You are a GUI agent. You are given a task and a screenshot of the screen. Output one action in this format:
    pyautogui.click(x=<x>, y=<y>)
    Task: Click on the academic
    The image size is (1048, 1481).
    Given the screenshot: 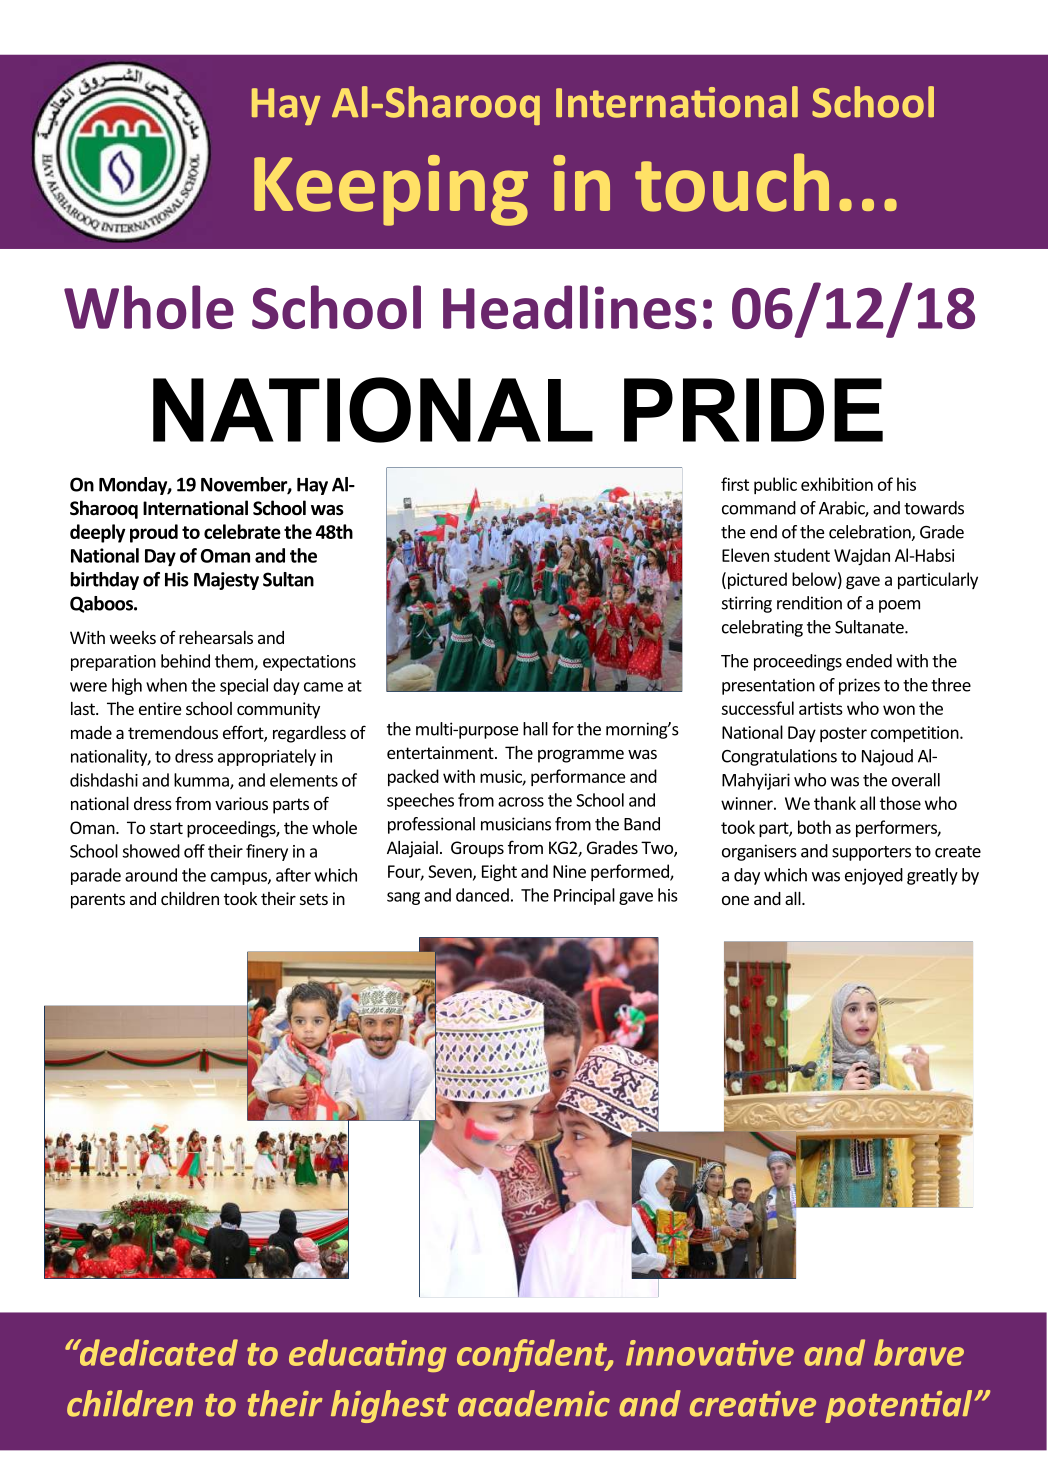 What is the action you would take?
    pyautogui.click(x=534, y=1403)
